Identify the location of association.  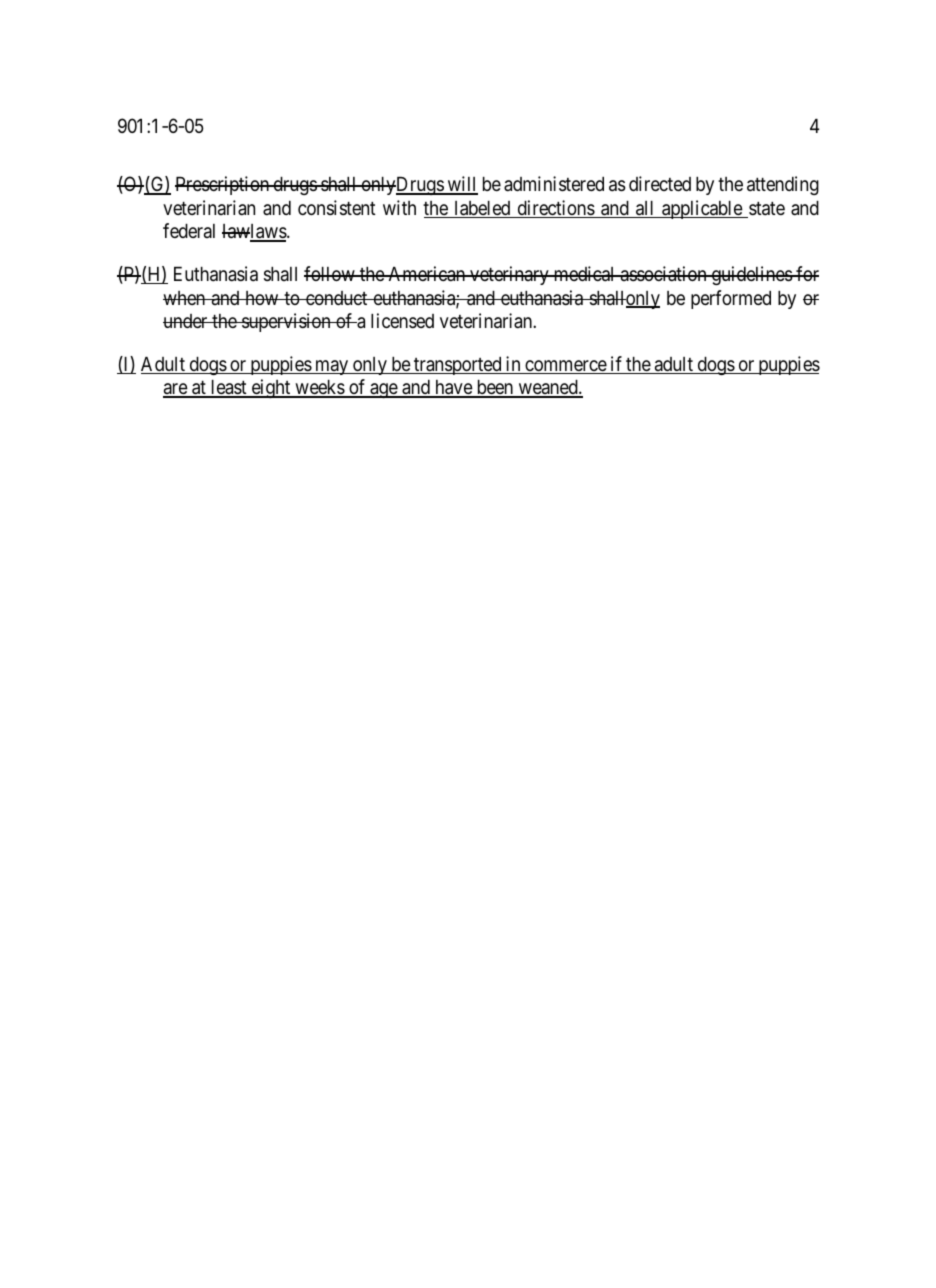
(663, 274).
